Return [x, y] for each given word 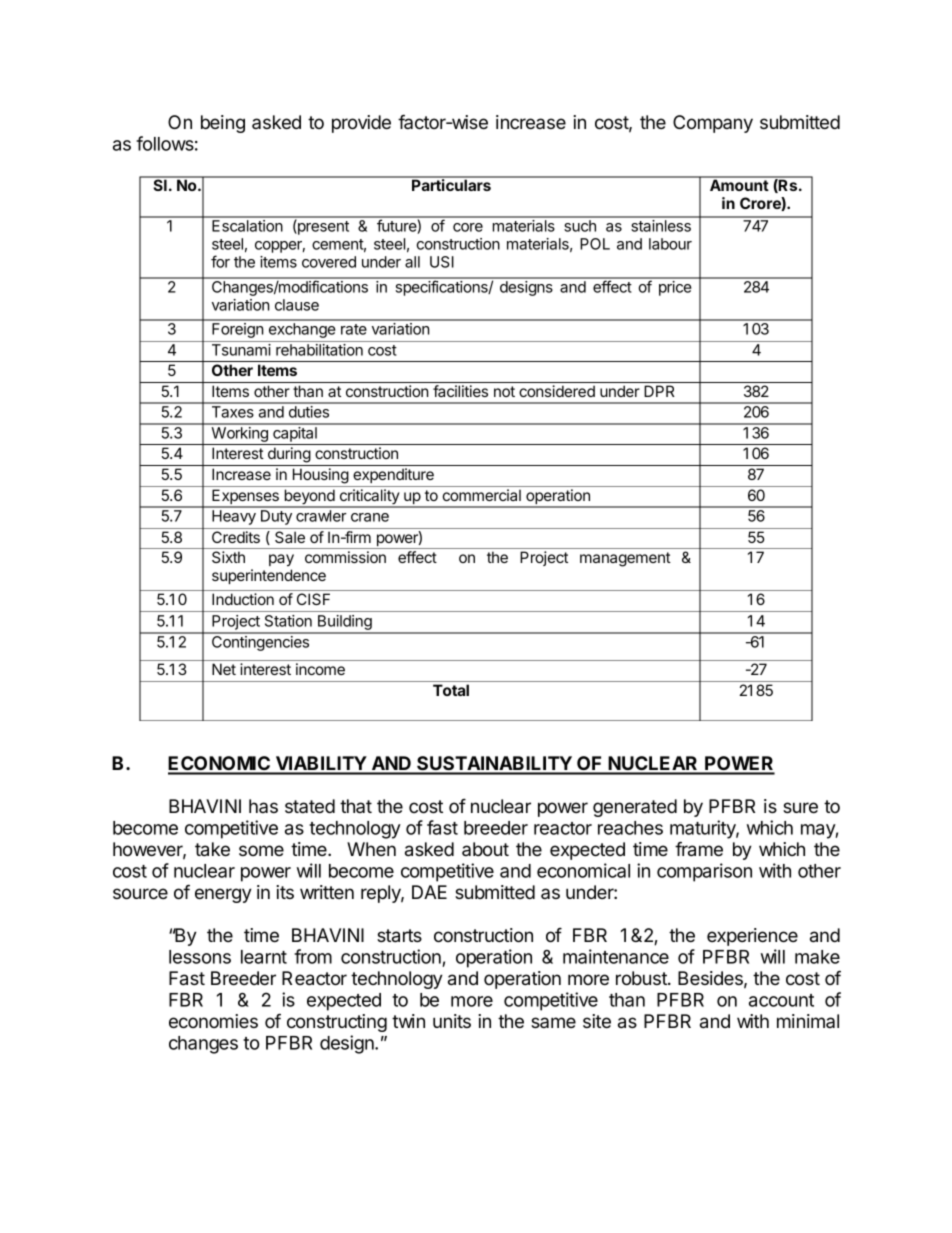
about [485, 849]
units [452, 1021]
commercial [482, 495]
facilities [460, 391]
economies [213, 1021]
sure [800, 807]
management [625, 559]
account [781, 1000]
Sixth [228, 557]
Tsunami [241, 350]
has [263, 806]
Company [713, 124]
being [223, 124]
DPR [659, 391]
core [468, 227]
